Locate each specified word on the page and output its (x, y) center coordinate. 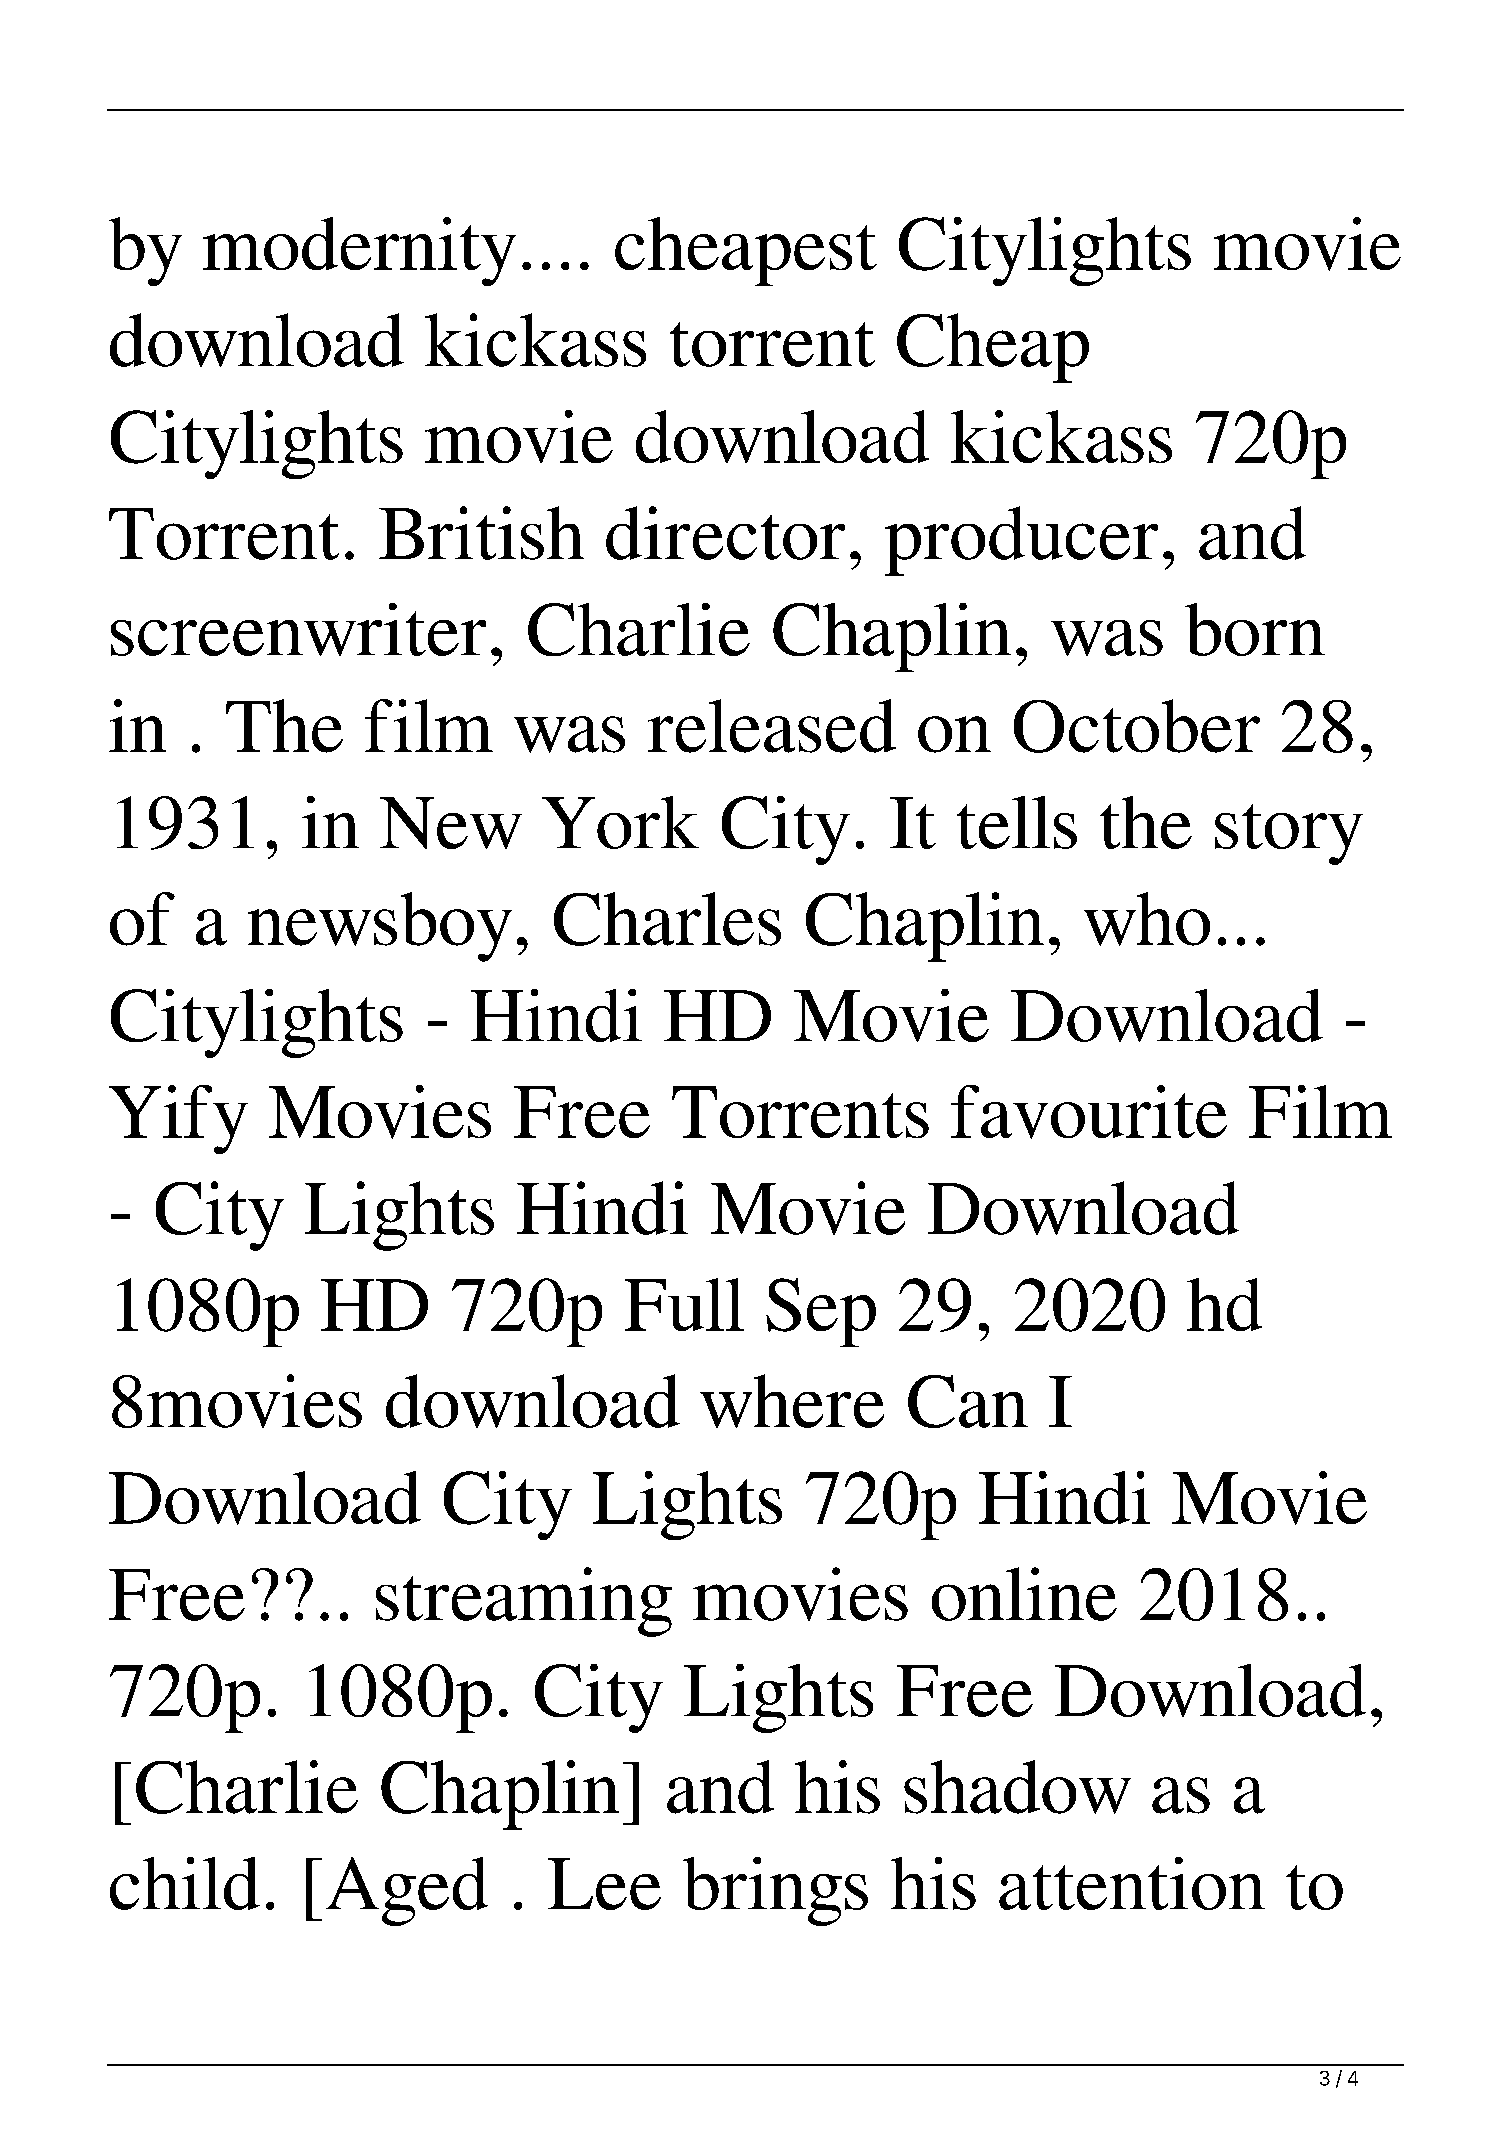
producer (1021, 541)
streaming (524, 1602)
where (792, 1401)
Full (684, 1304)
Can (968, 1401)
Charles (667, 919)
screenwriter (298, 629)
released (772, 726)
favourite (1089, 1112)
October (1137, 726)
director (725, 533)
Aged (407, 1891)
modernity (359, 251)
